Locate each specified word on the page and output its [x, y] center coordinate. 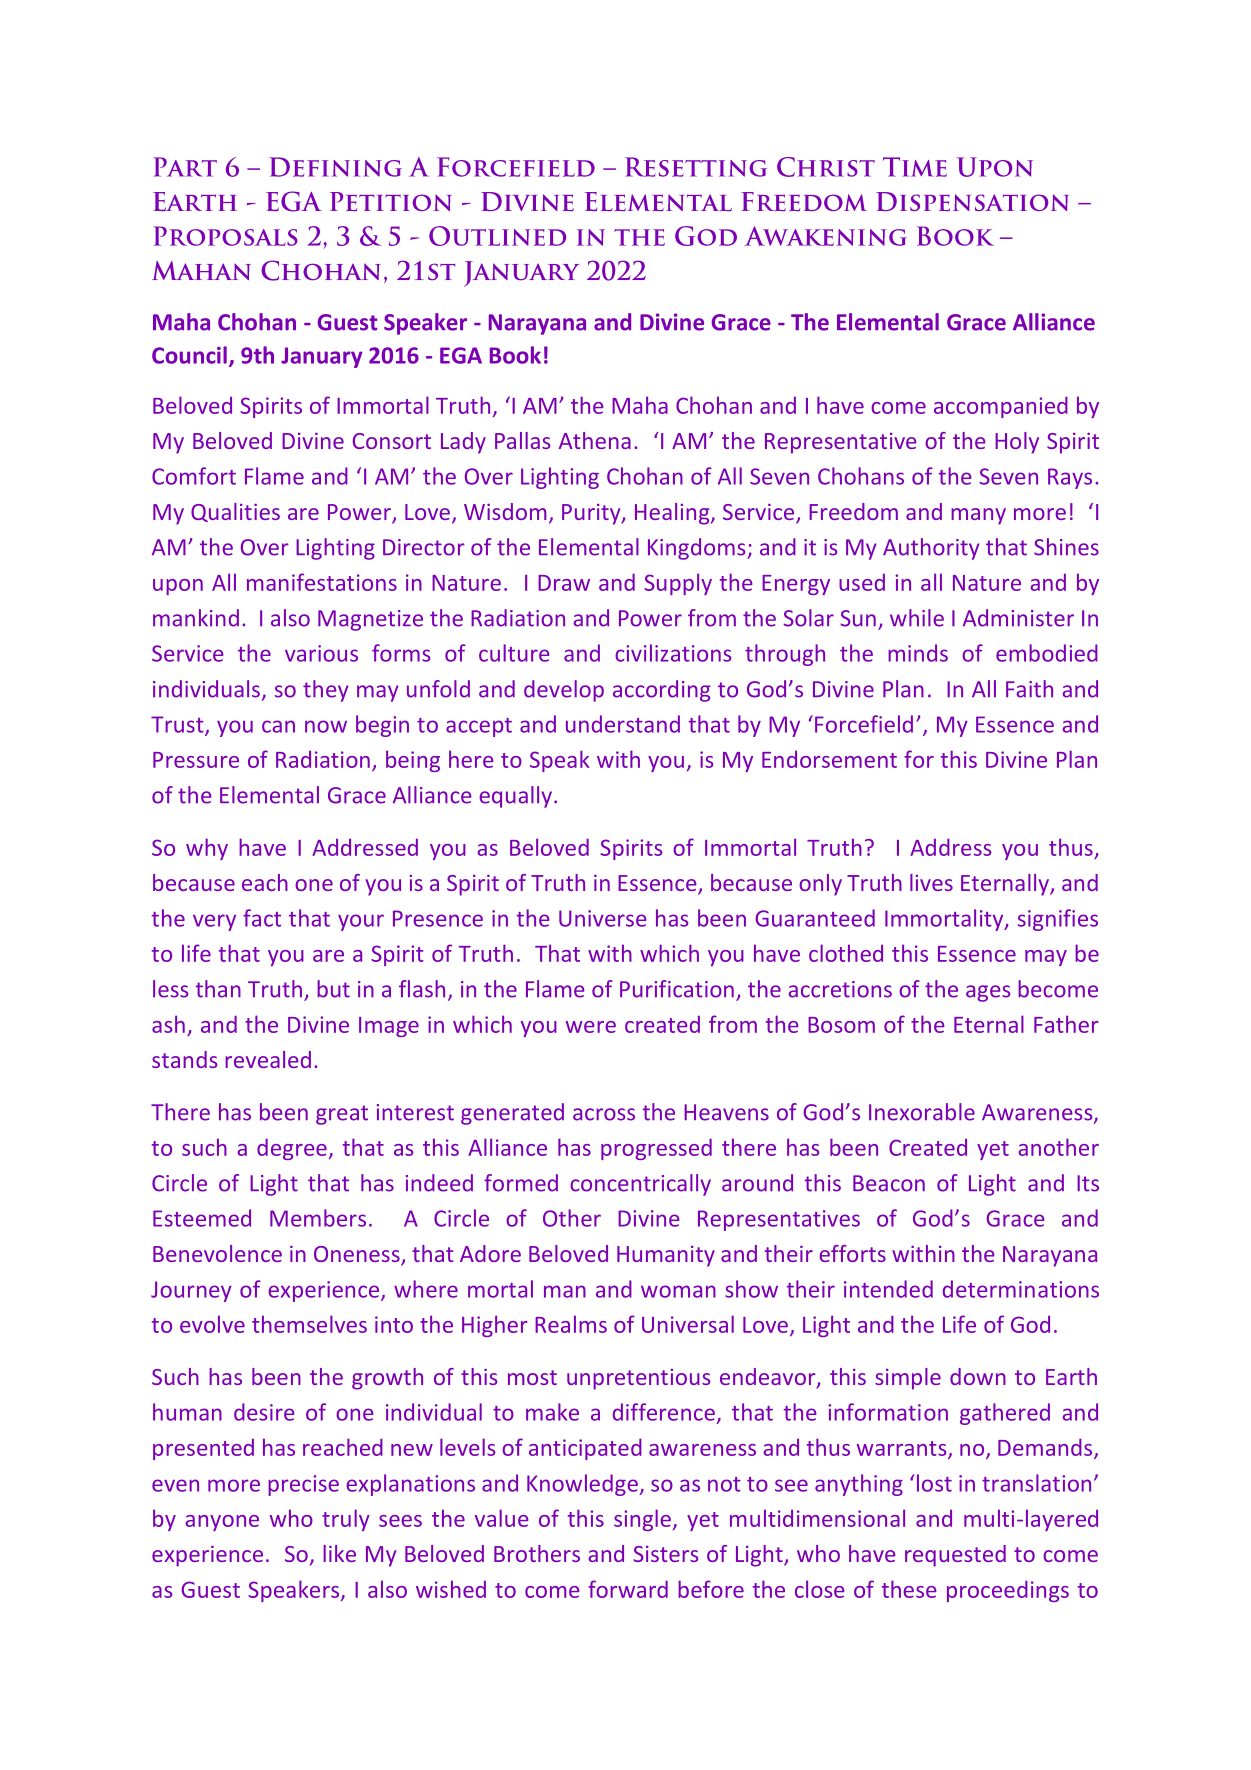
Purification [677, 989]
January [322, 357]
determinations [1021, 1289]
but [333, 989]
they [325, 691]
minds [918, 653]
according [662, 691]
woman [678, 1291]
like [339, 1553]
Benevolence [217, 1253]
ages [988, 993]
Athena [595, 440]
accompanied [1001, 407]
